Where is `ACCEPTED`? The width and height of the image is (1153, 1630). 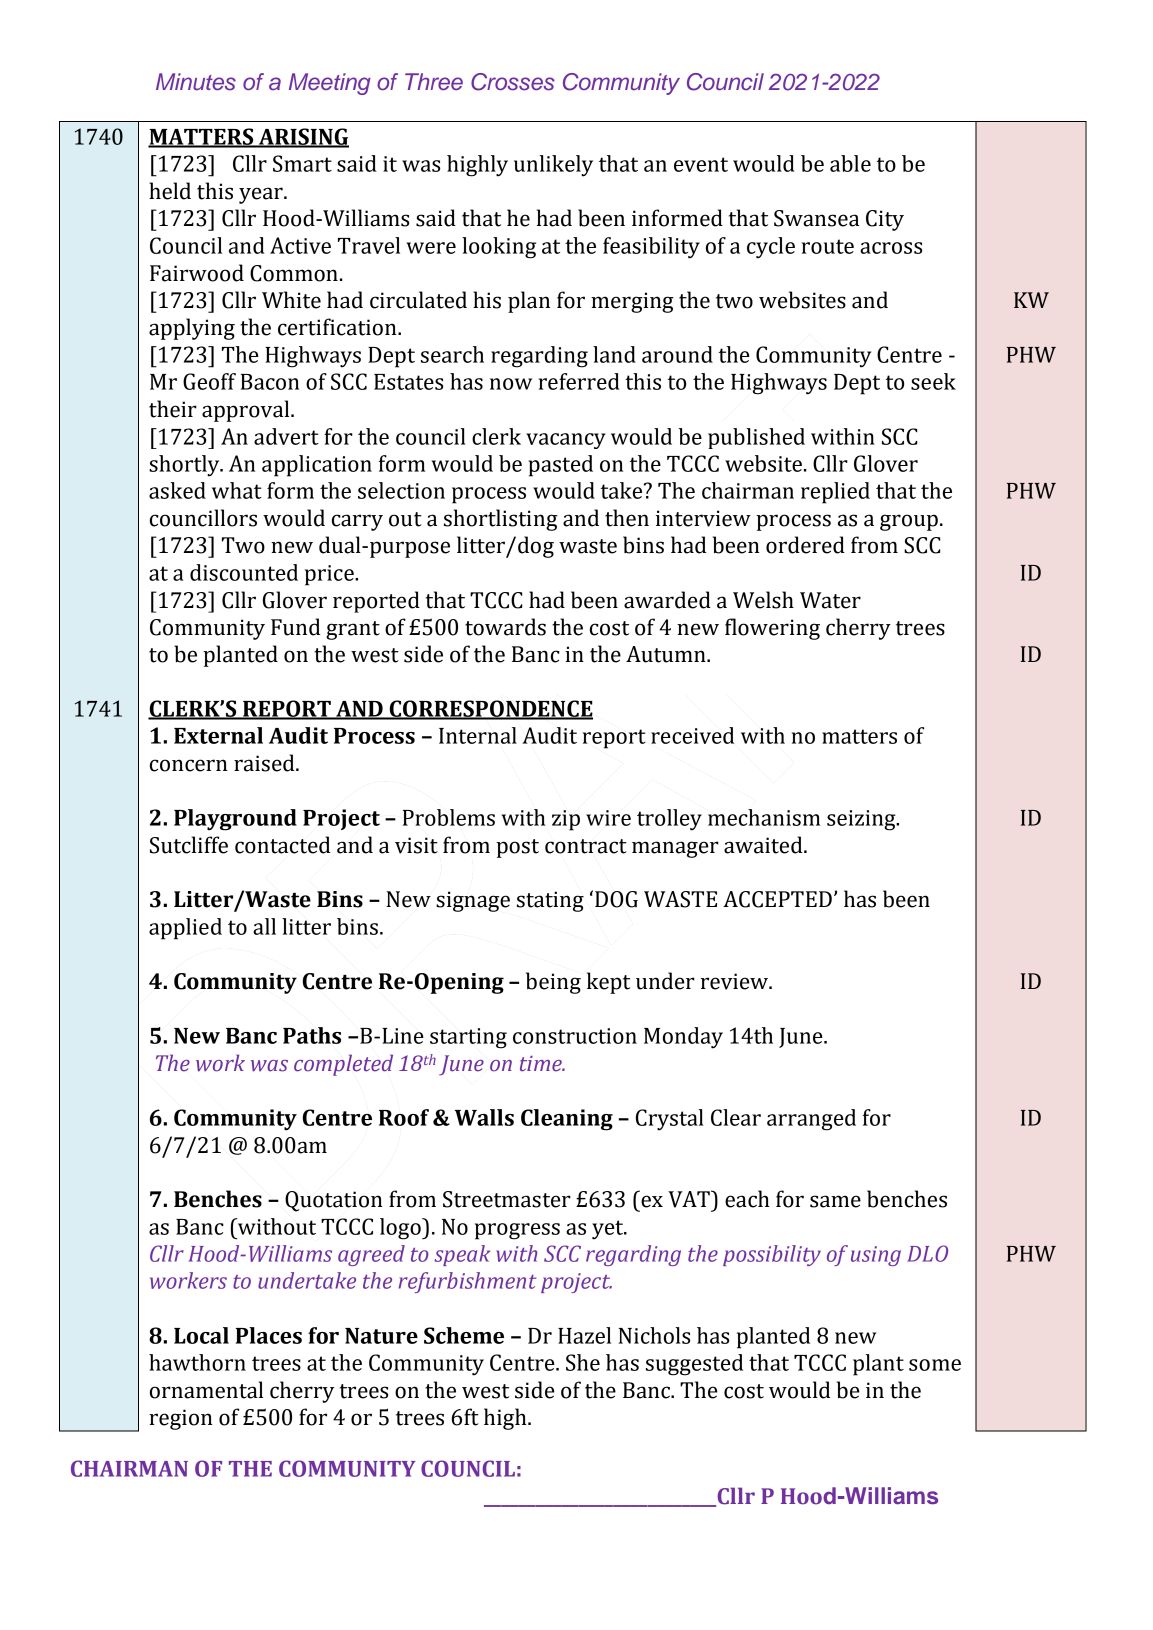
ACCEPTED is located at coordinates (777, 899).
